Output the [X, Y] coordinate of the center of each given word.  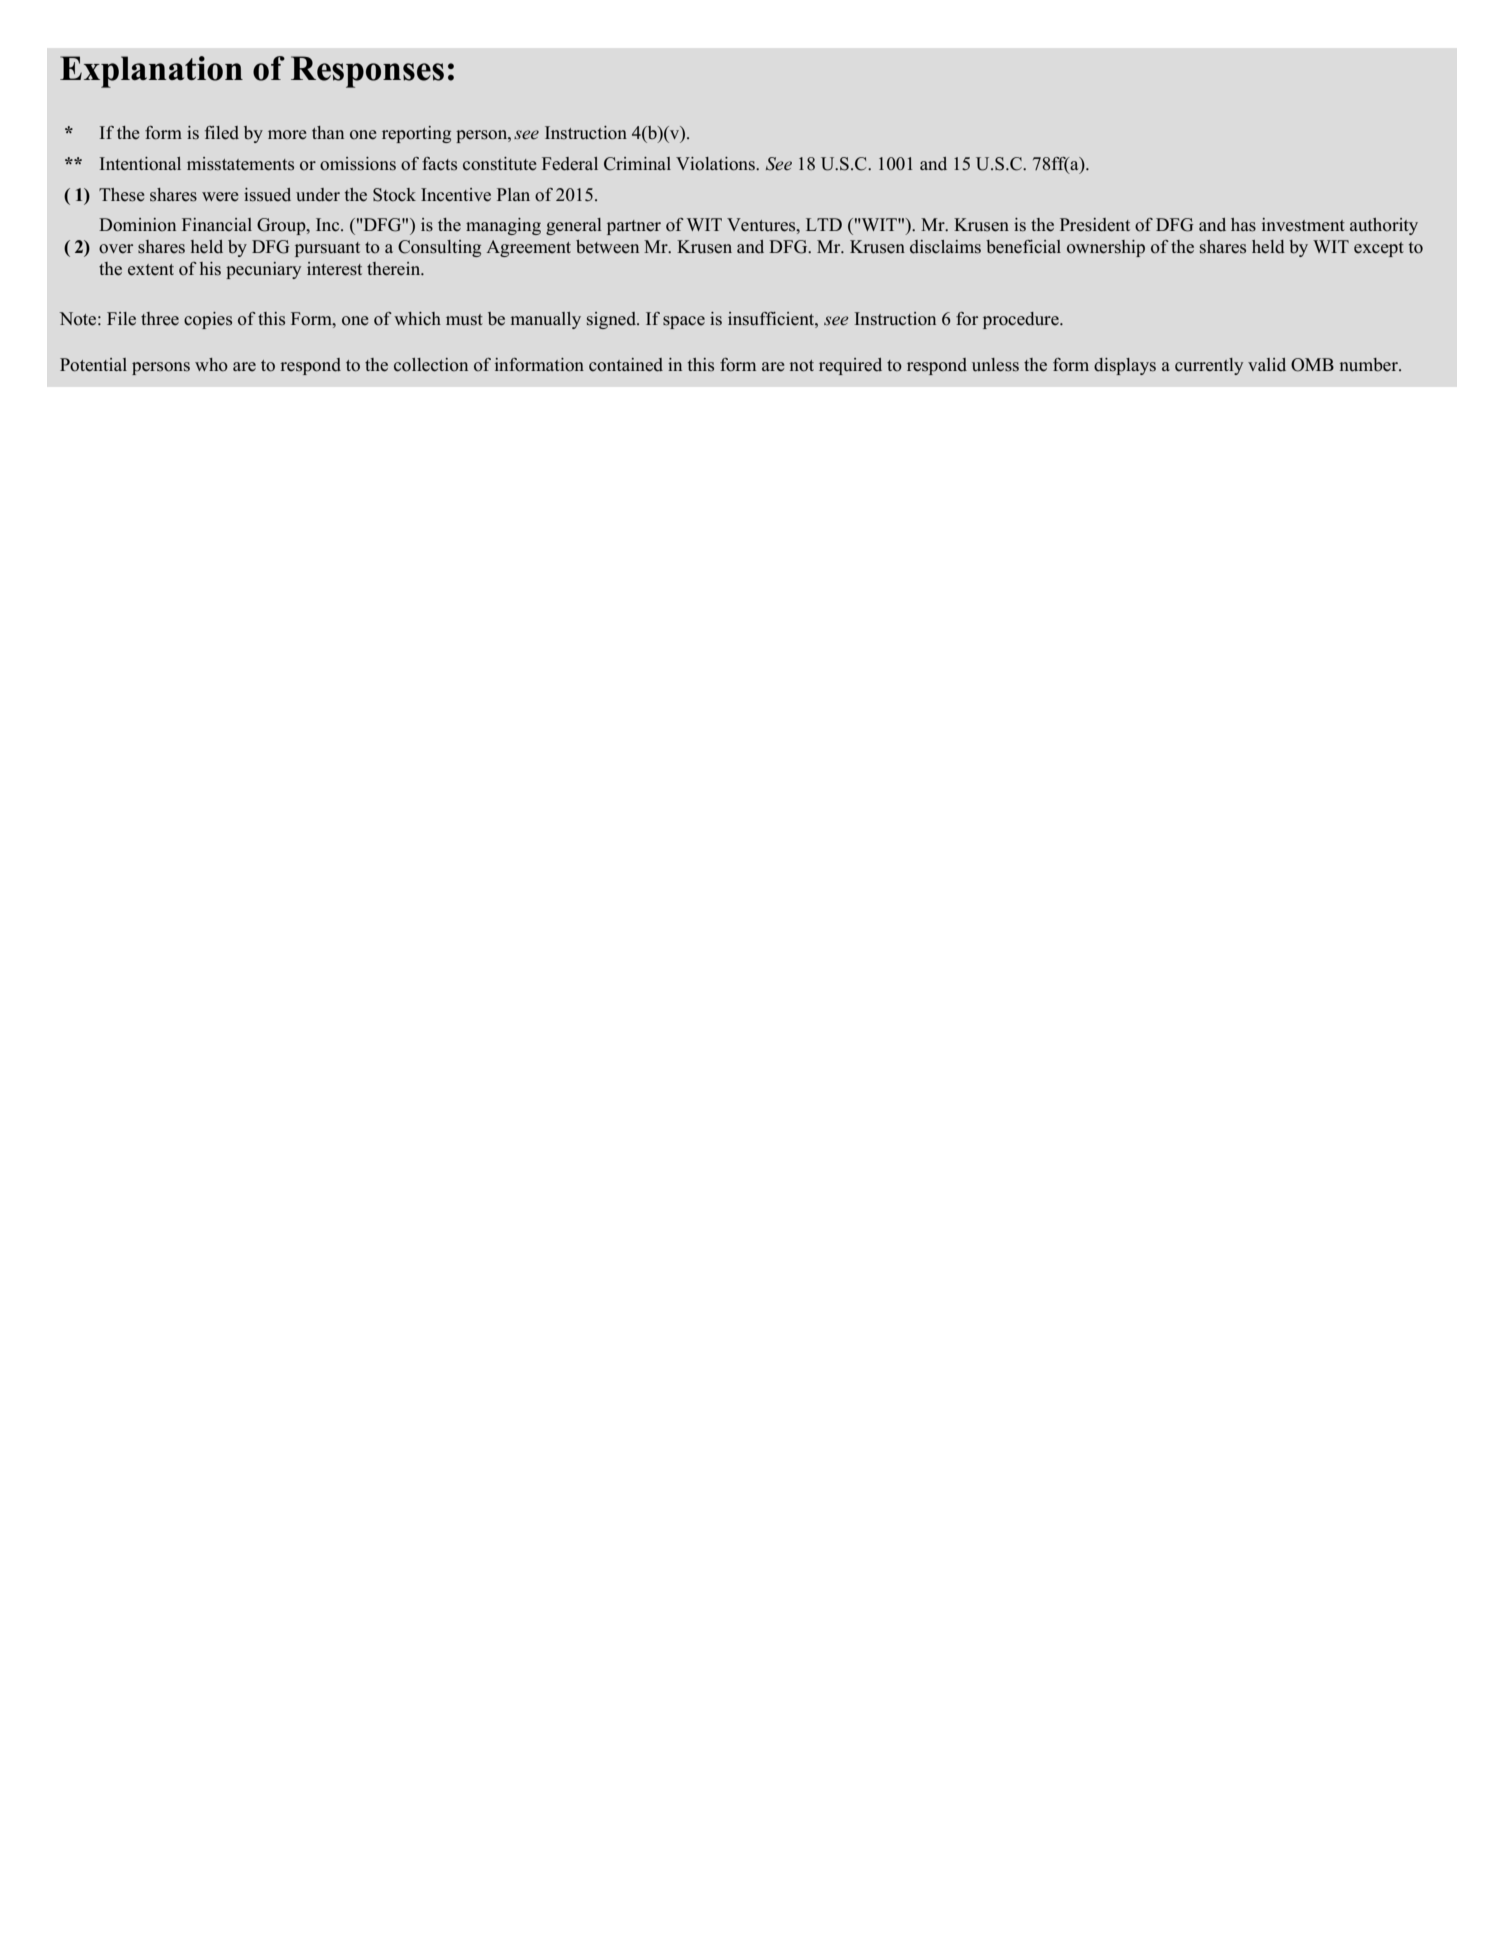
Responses [367, 72]
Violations [716, 164]
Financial [217, 225]
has [1243, 225]
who [211, 365]
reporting [416, 134]
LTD [824, 224]
